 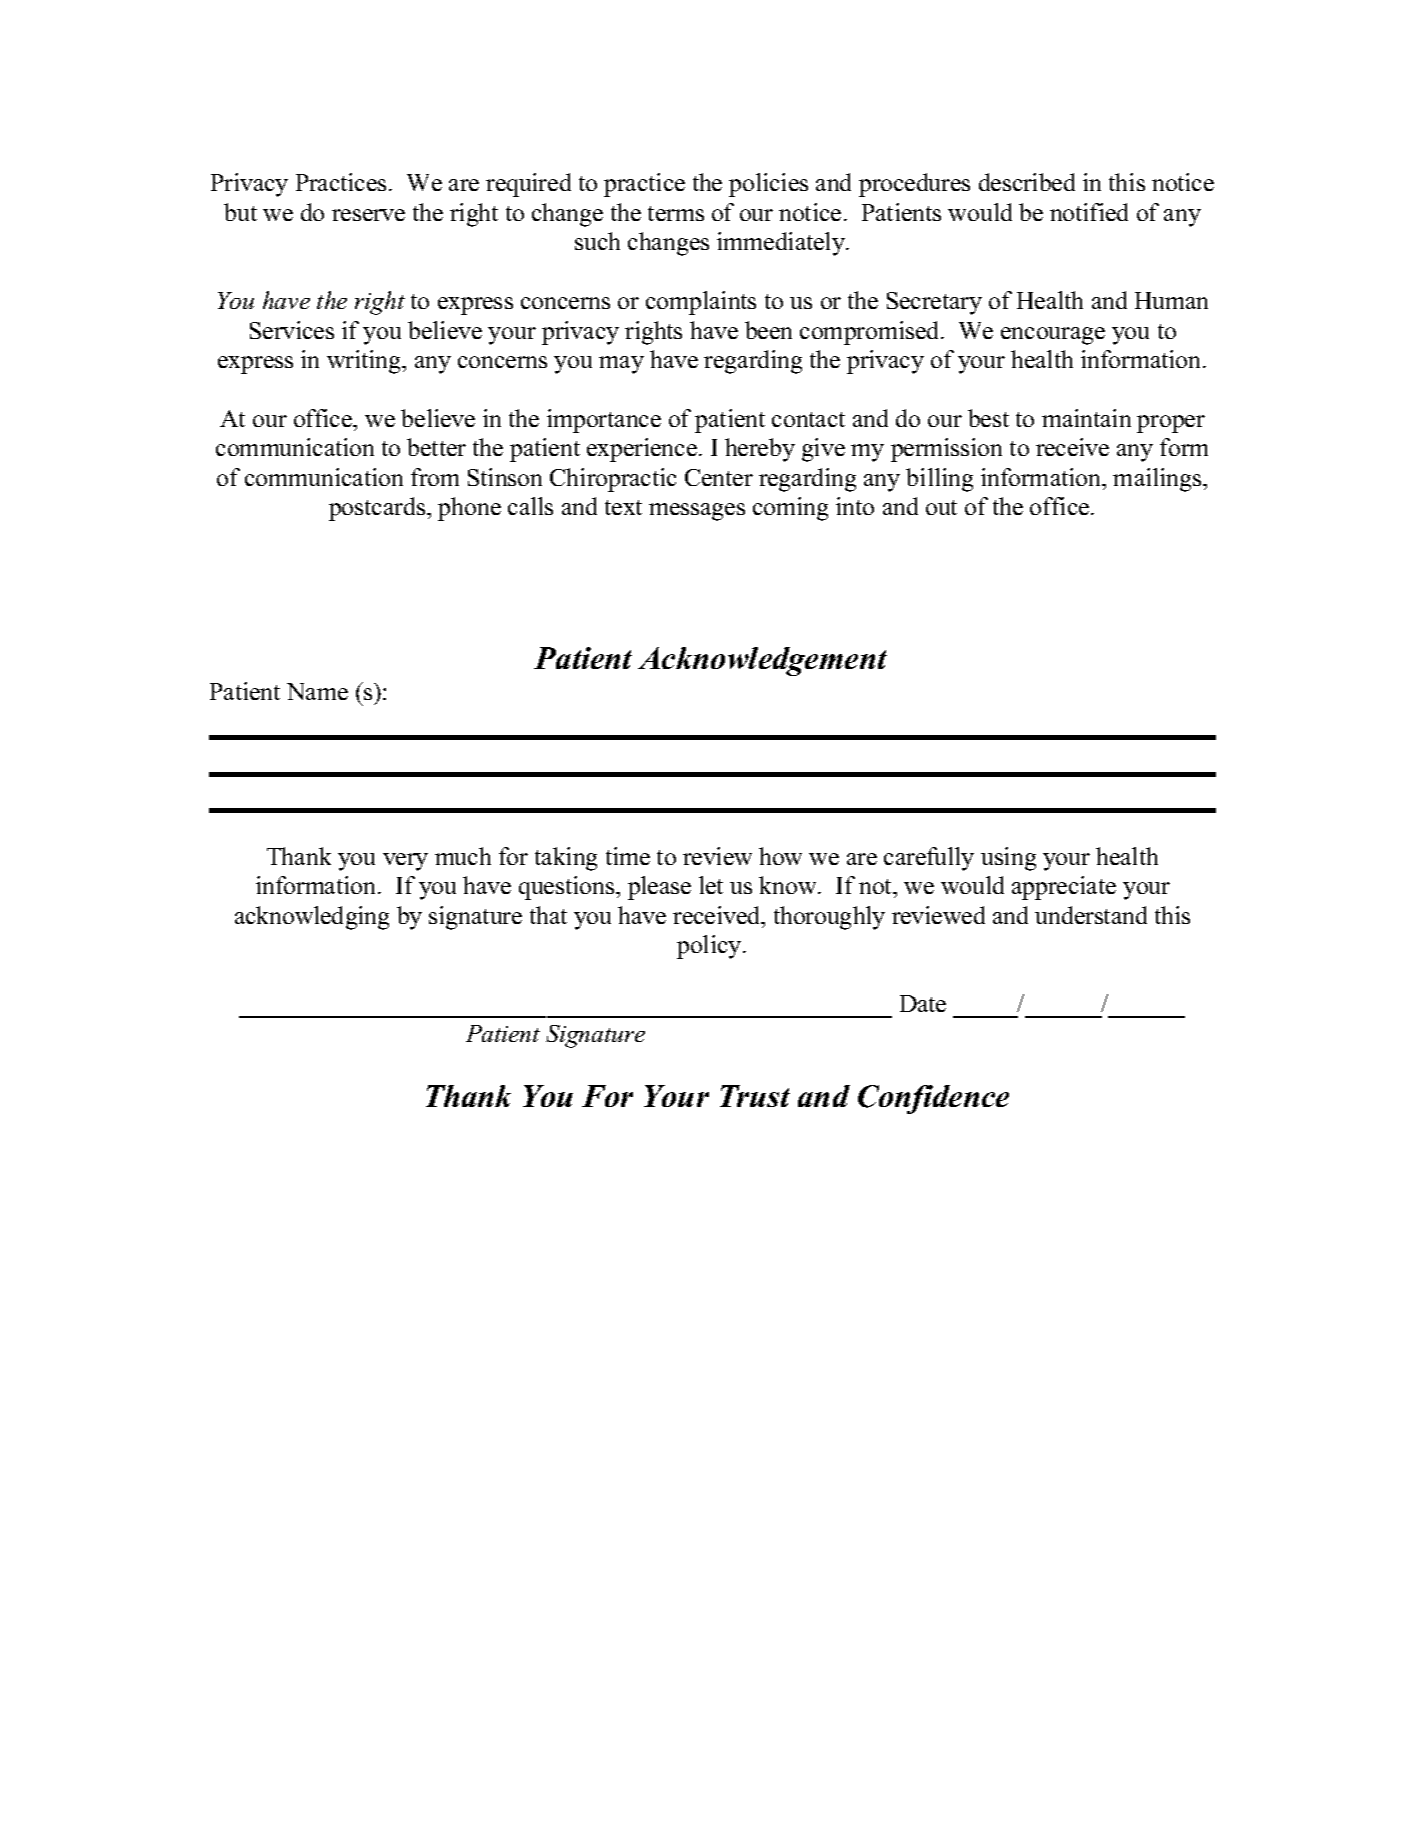 I want to click on very, so click(x=405, y=862).
